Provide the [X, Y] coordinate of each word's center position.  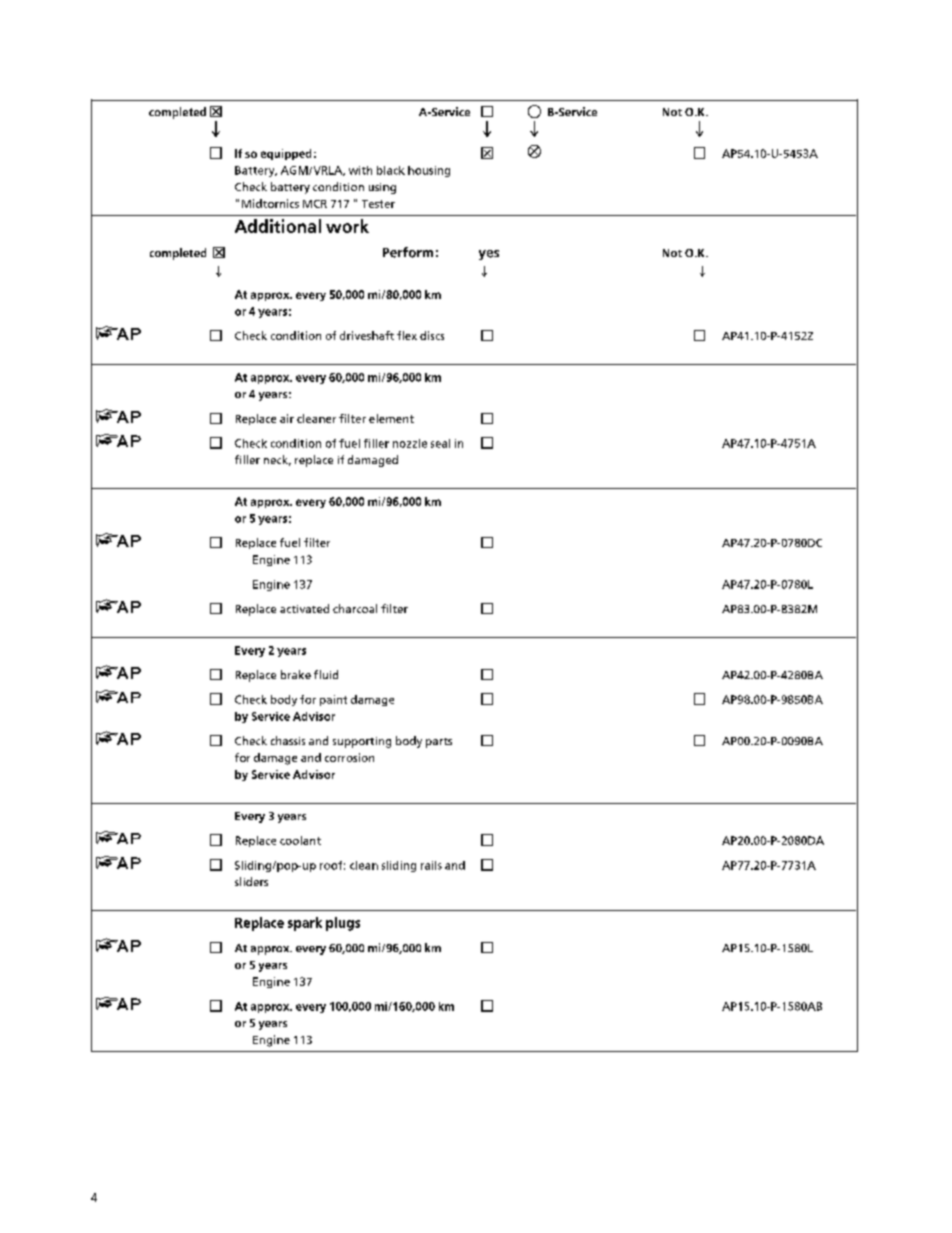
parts [439, 743]
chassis [288, 740]
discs [432, 335]
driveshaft [367, 335]
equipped [286, 154]
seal [440, 443]
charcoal [355, 608]
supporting [362, 742]
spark [305, 924]
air [287, 418]
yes [489, 255]
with [360, 170]
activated [304, 608]
